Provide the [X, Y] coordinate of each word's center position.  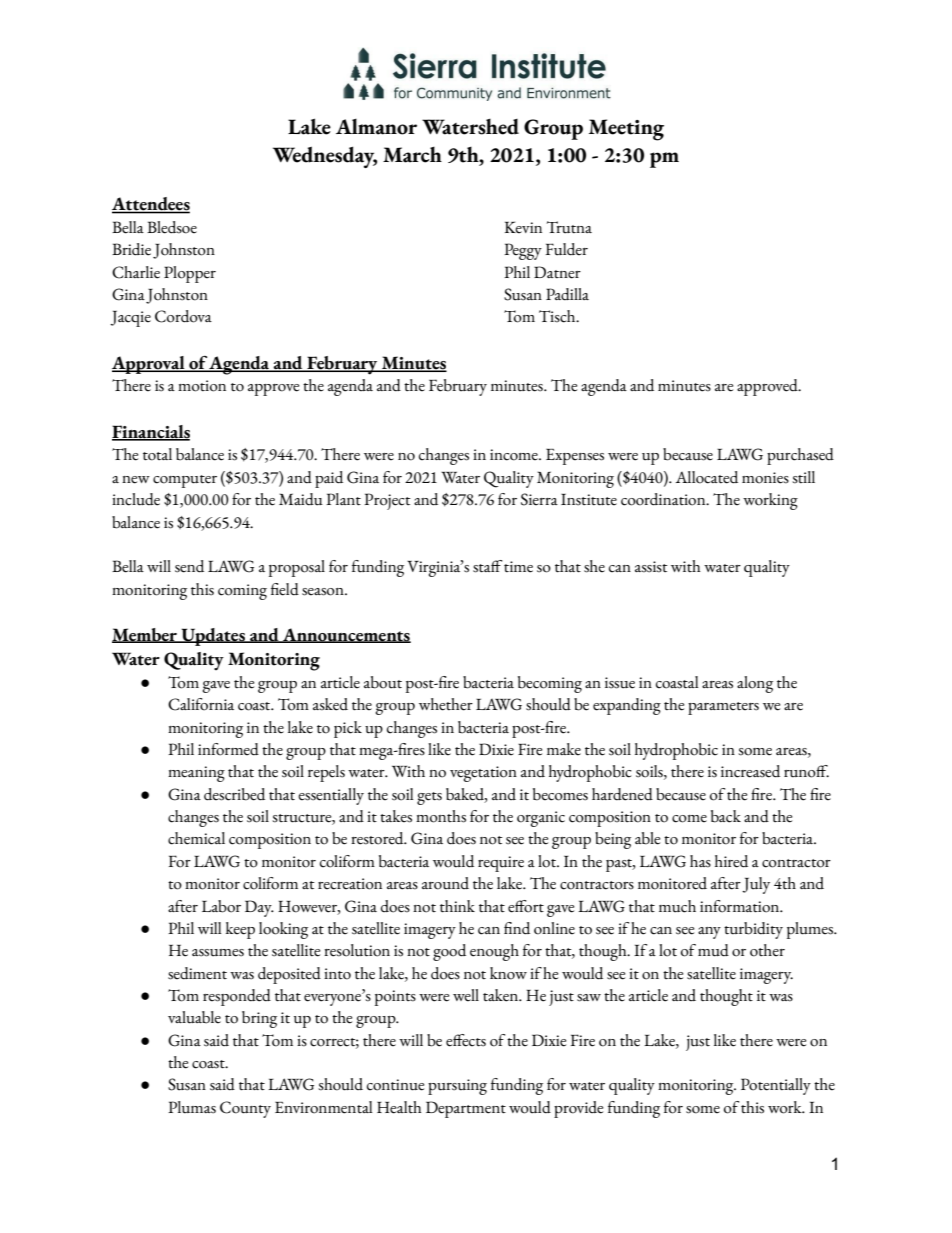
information [741, 906]
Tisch [558, 316]
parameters [723, 708]
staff [487, 566]
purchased [800, 456]
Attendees [151, 205]
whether [446, 704]
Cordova [183, 316]
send [189, 566]
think [457, 906]
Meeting [626, 130]
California [201, 704]
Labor [221, 906]
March [412, 154]
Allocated [707, 477]
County [245, 1109]
